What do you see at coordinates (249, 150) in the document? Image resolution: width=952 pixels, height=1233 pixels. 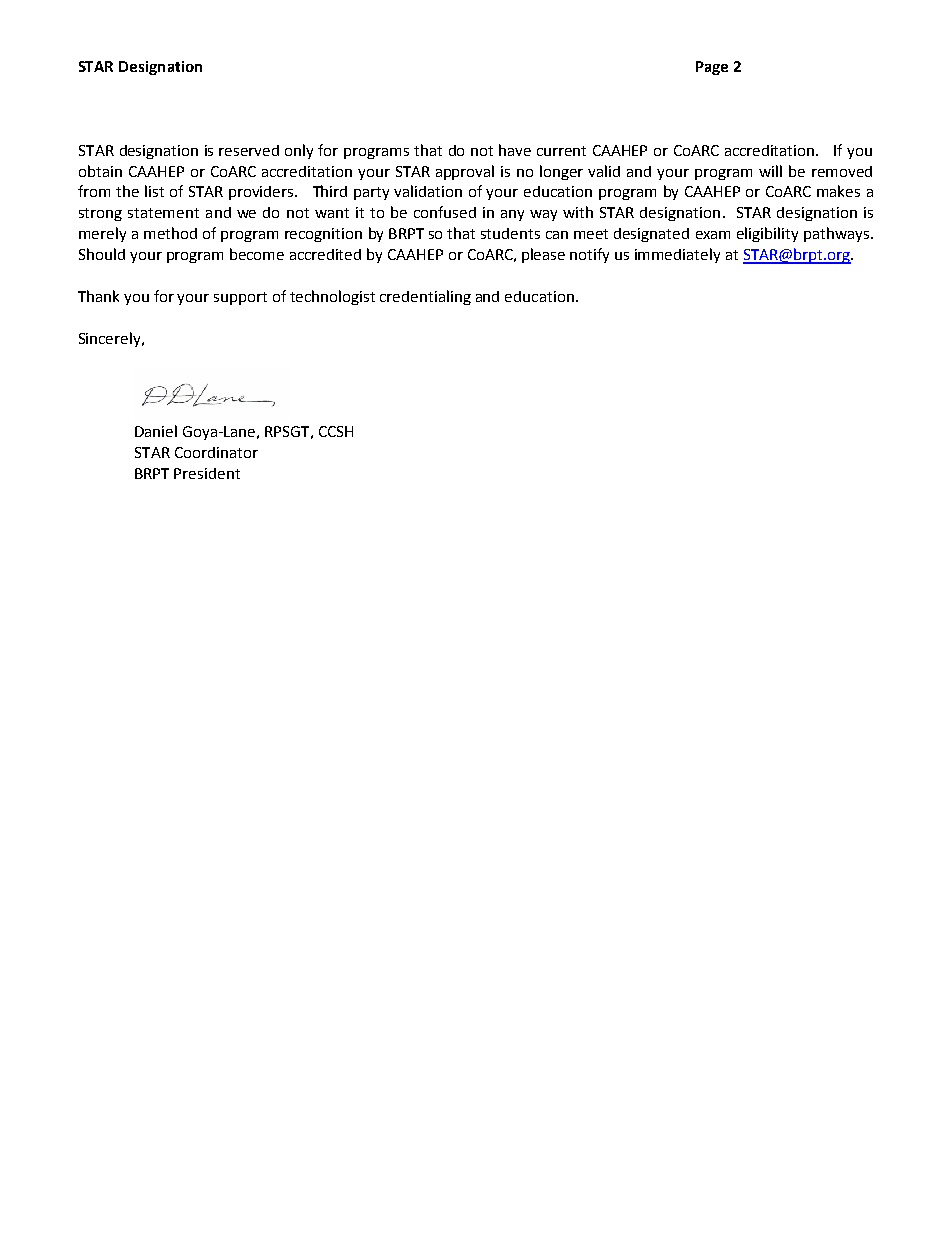 I see `reserved` at bounding box center [249, 150].
